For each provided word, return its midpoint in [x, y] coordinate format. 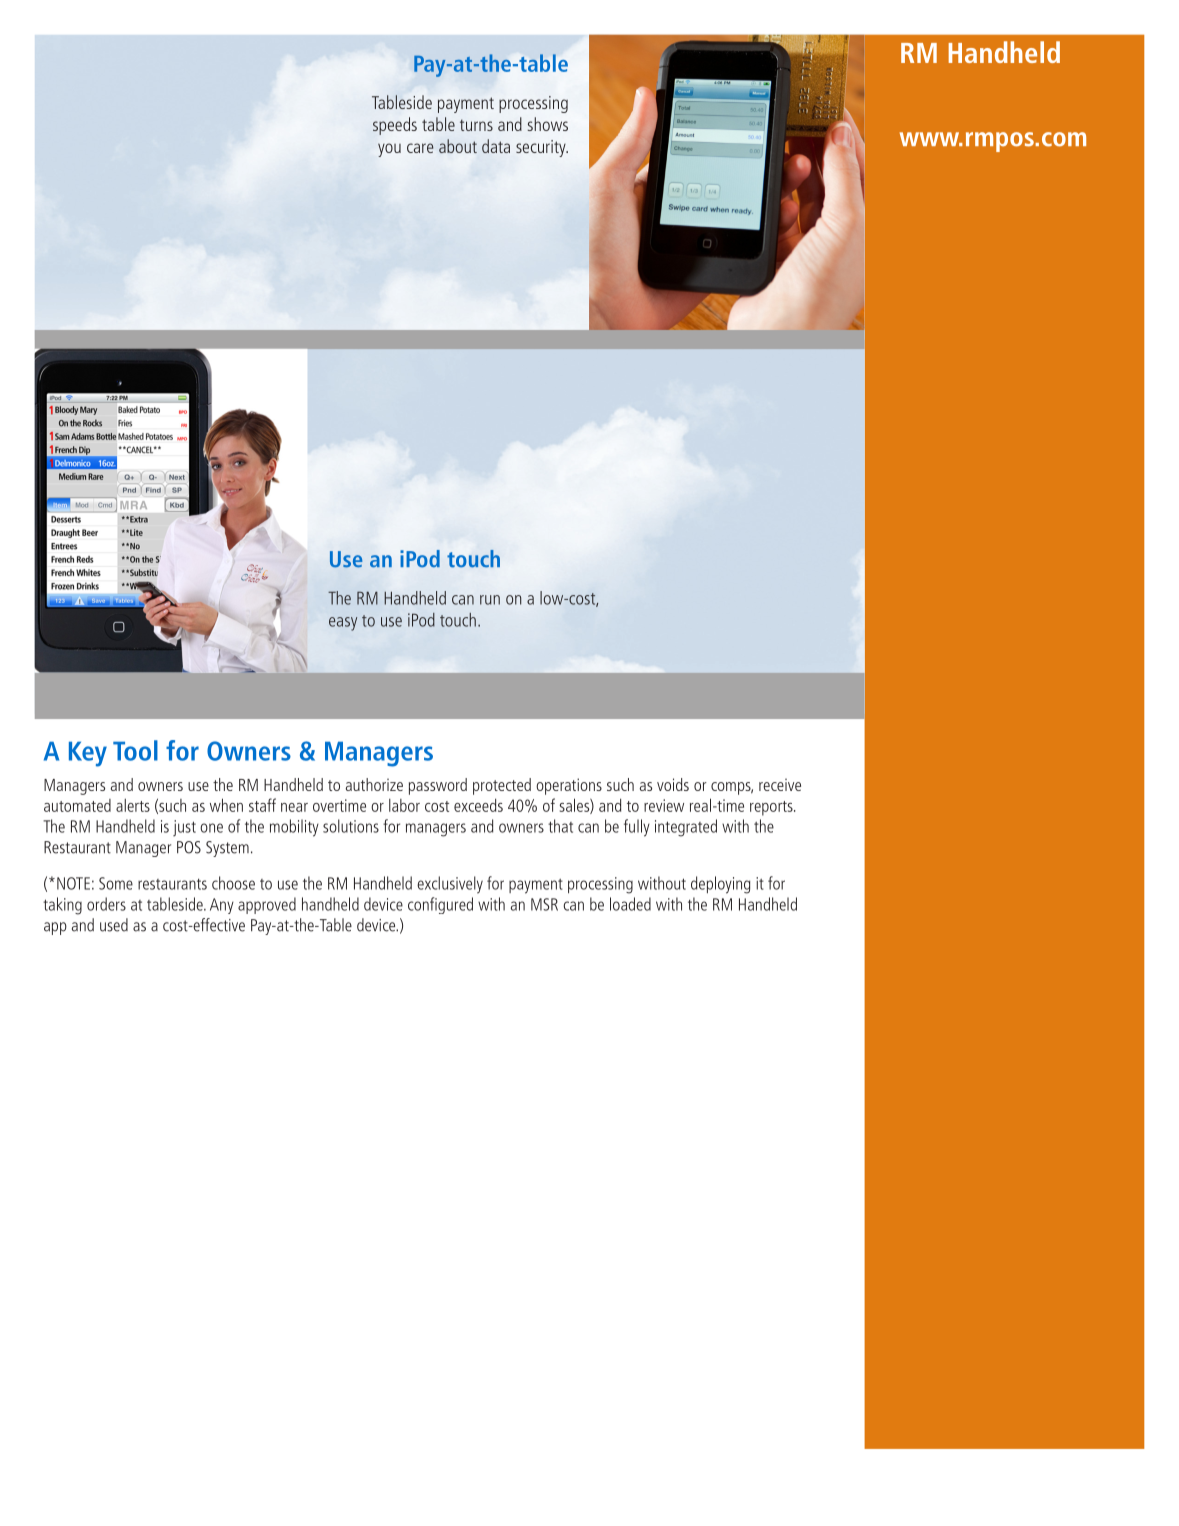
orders [106, 904]
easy [343, 624]
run [490, 600]
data [496, 146]
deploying [720, 885]
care [420, 148]
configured [440, 905]
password [438, 786]
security [542, 148]
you [389, 150]
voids [673, 784]
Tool [135, 750]
